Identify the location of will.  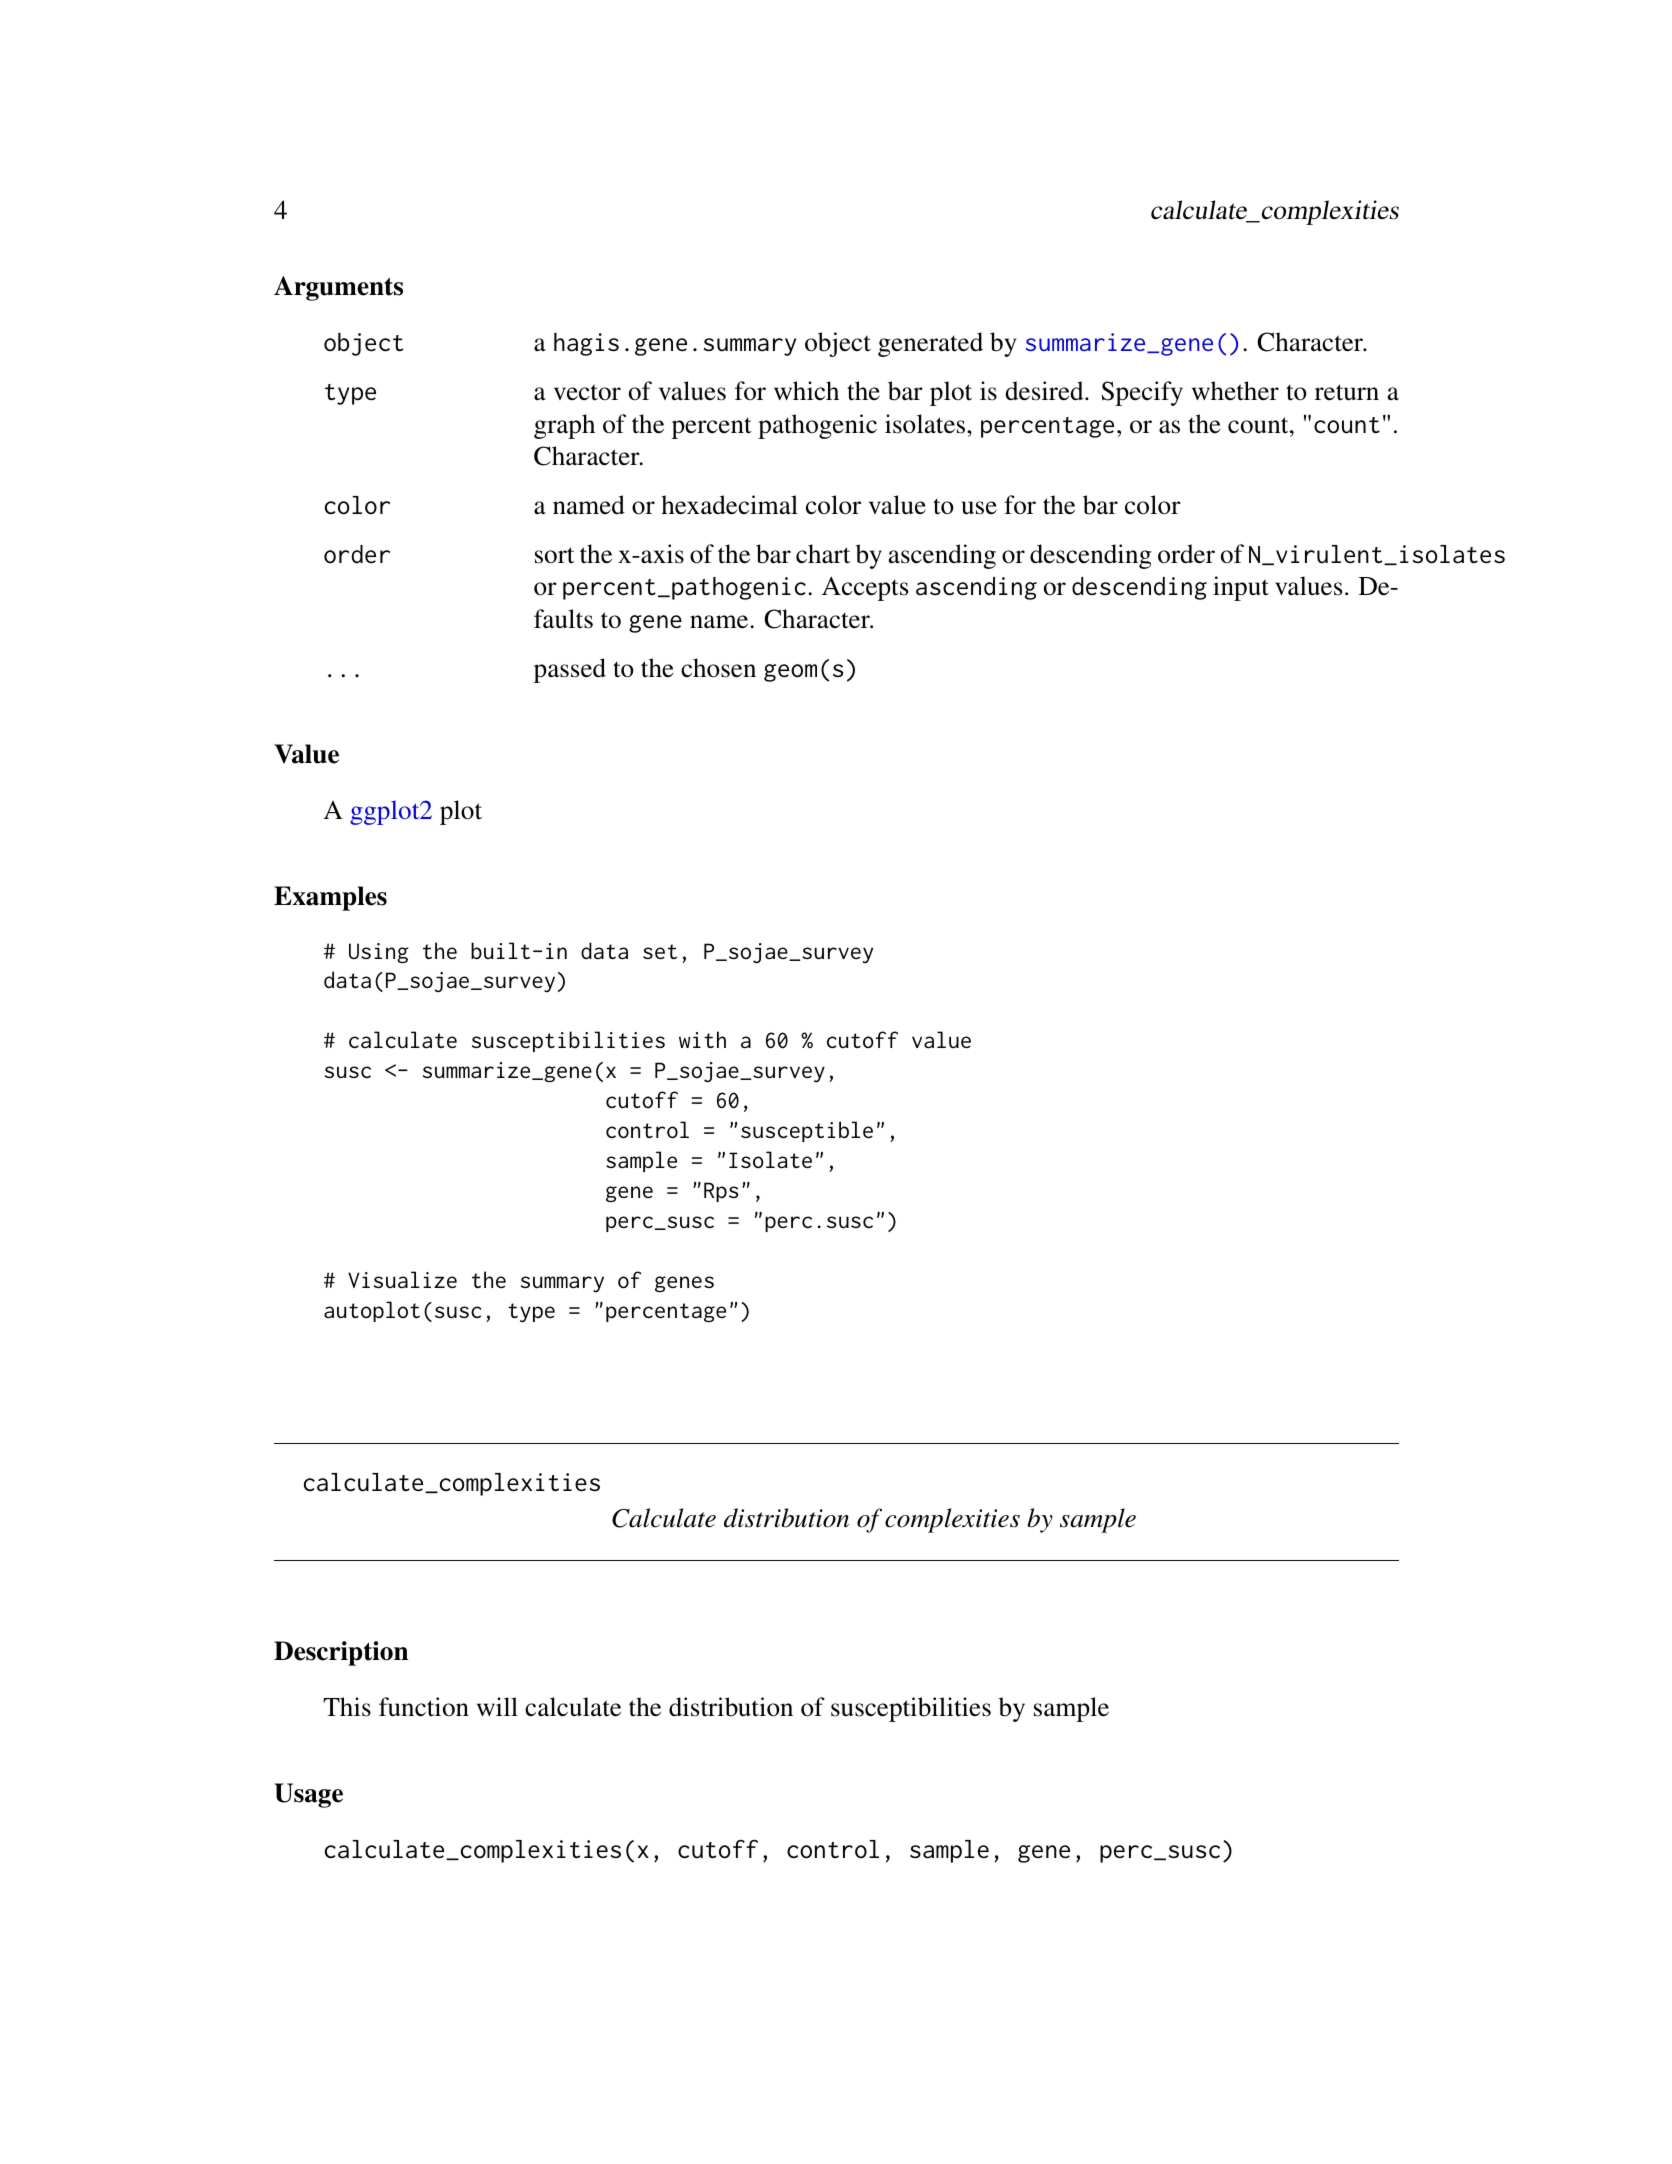
(497, 1706).
